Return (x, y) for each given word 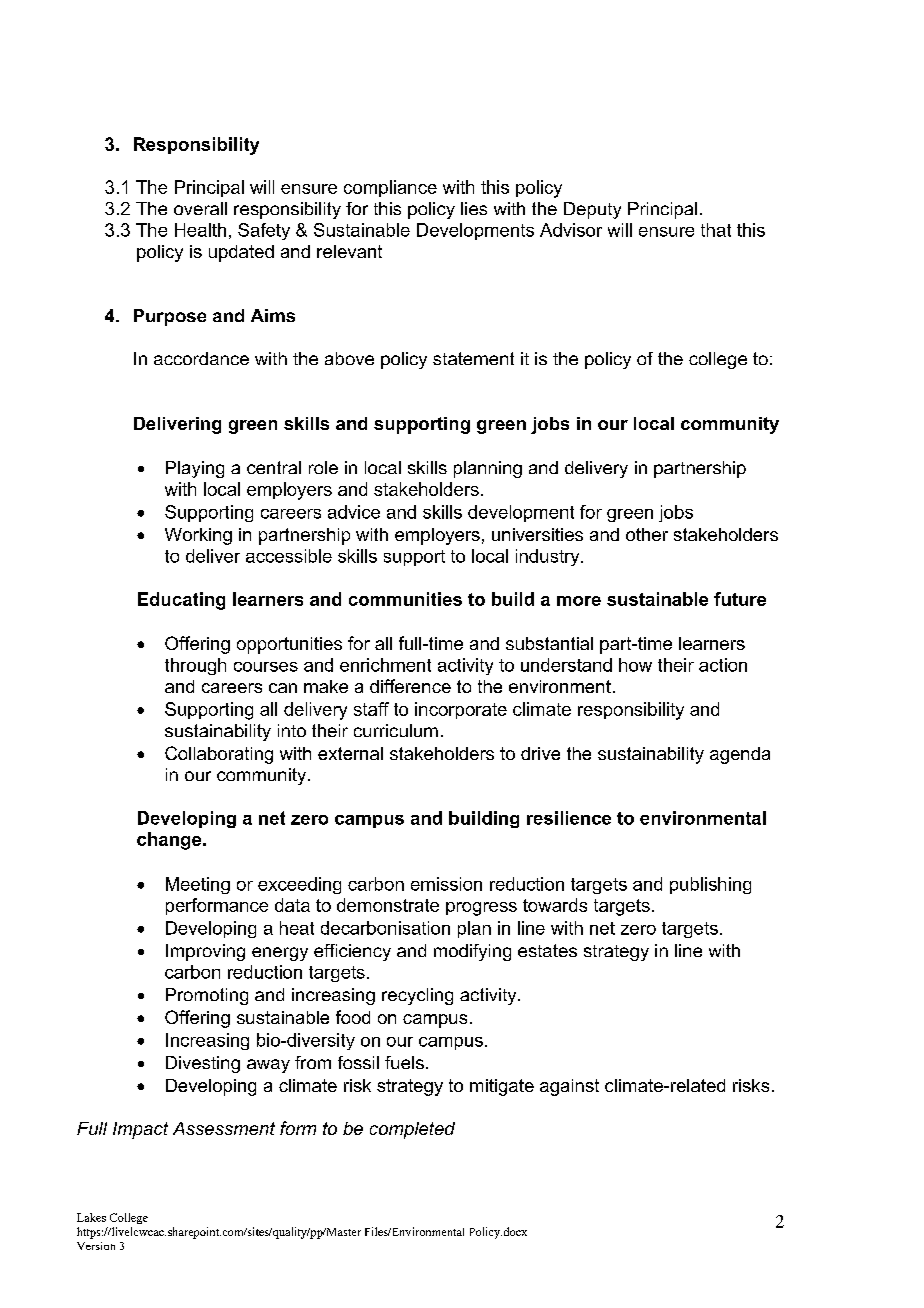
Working (198, 536)
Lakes (91, 1217)
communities (405, 599)
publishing (710, 885)
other (647, 534)
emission (446, 884)
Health (200, 230)
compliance (390, 188)
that (716, 230)
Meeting (198, 885)
